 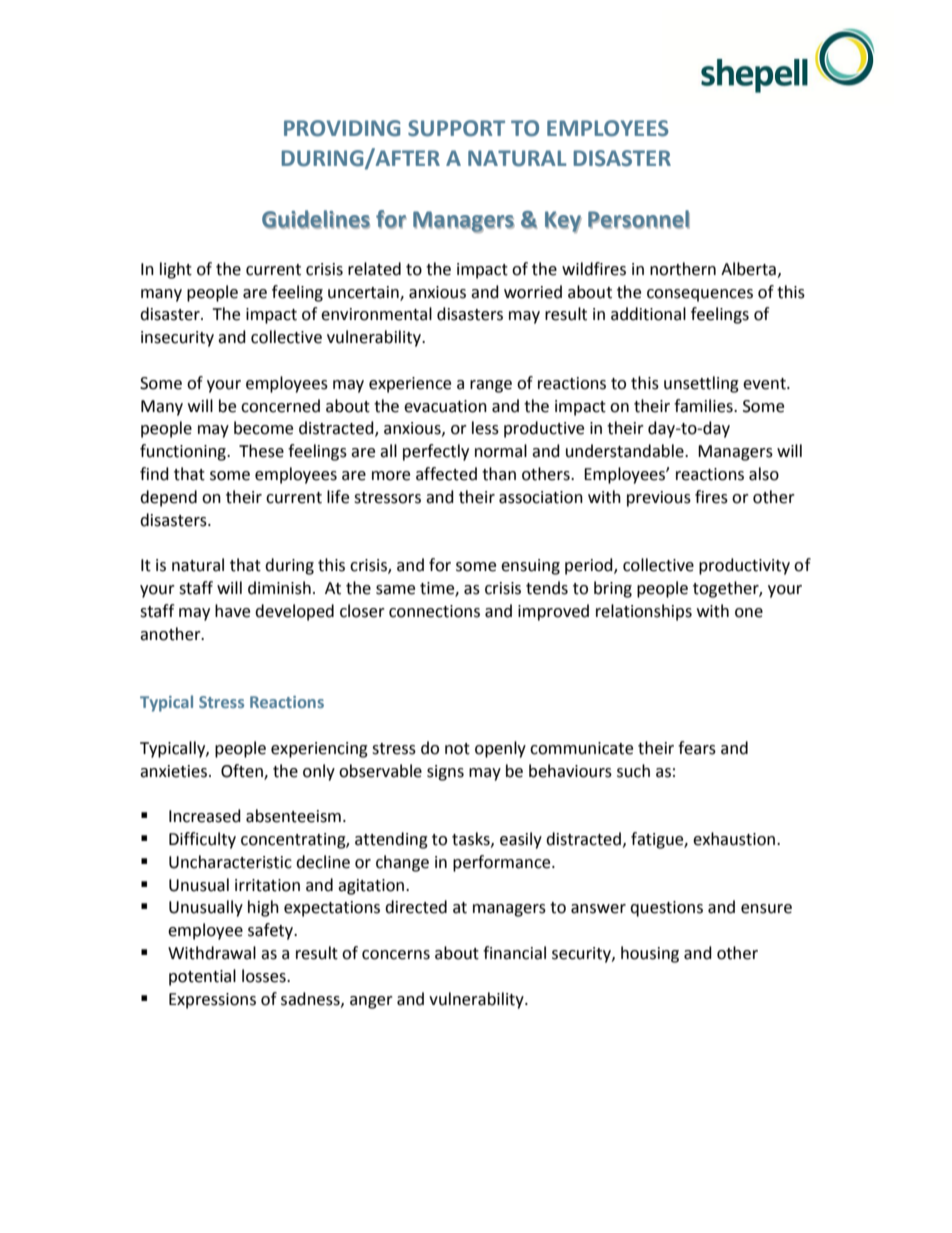 I want to click on PROVIDING, so click(x=342, y=128).
